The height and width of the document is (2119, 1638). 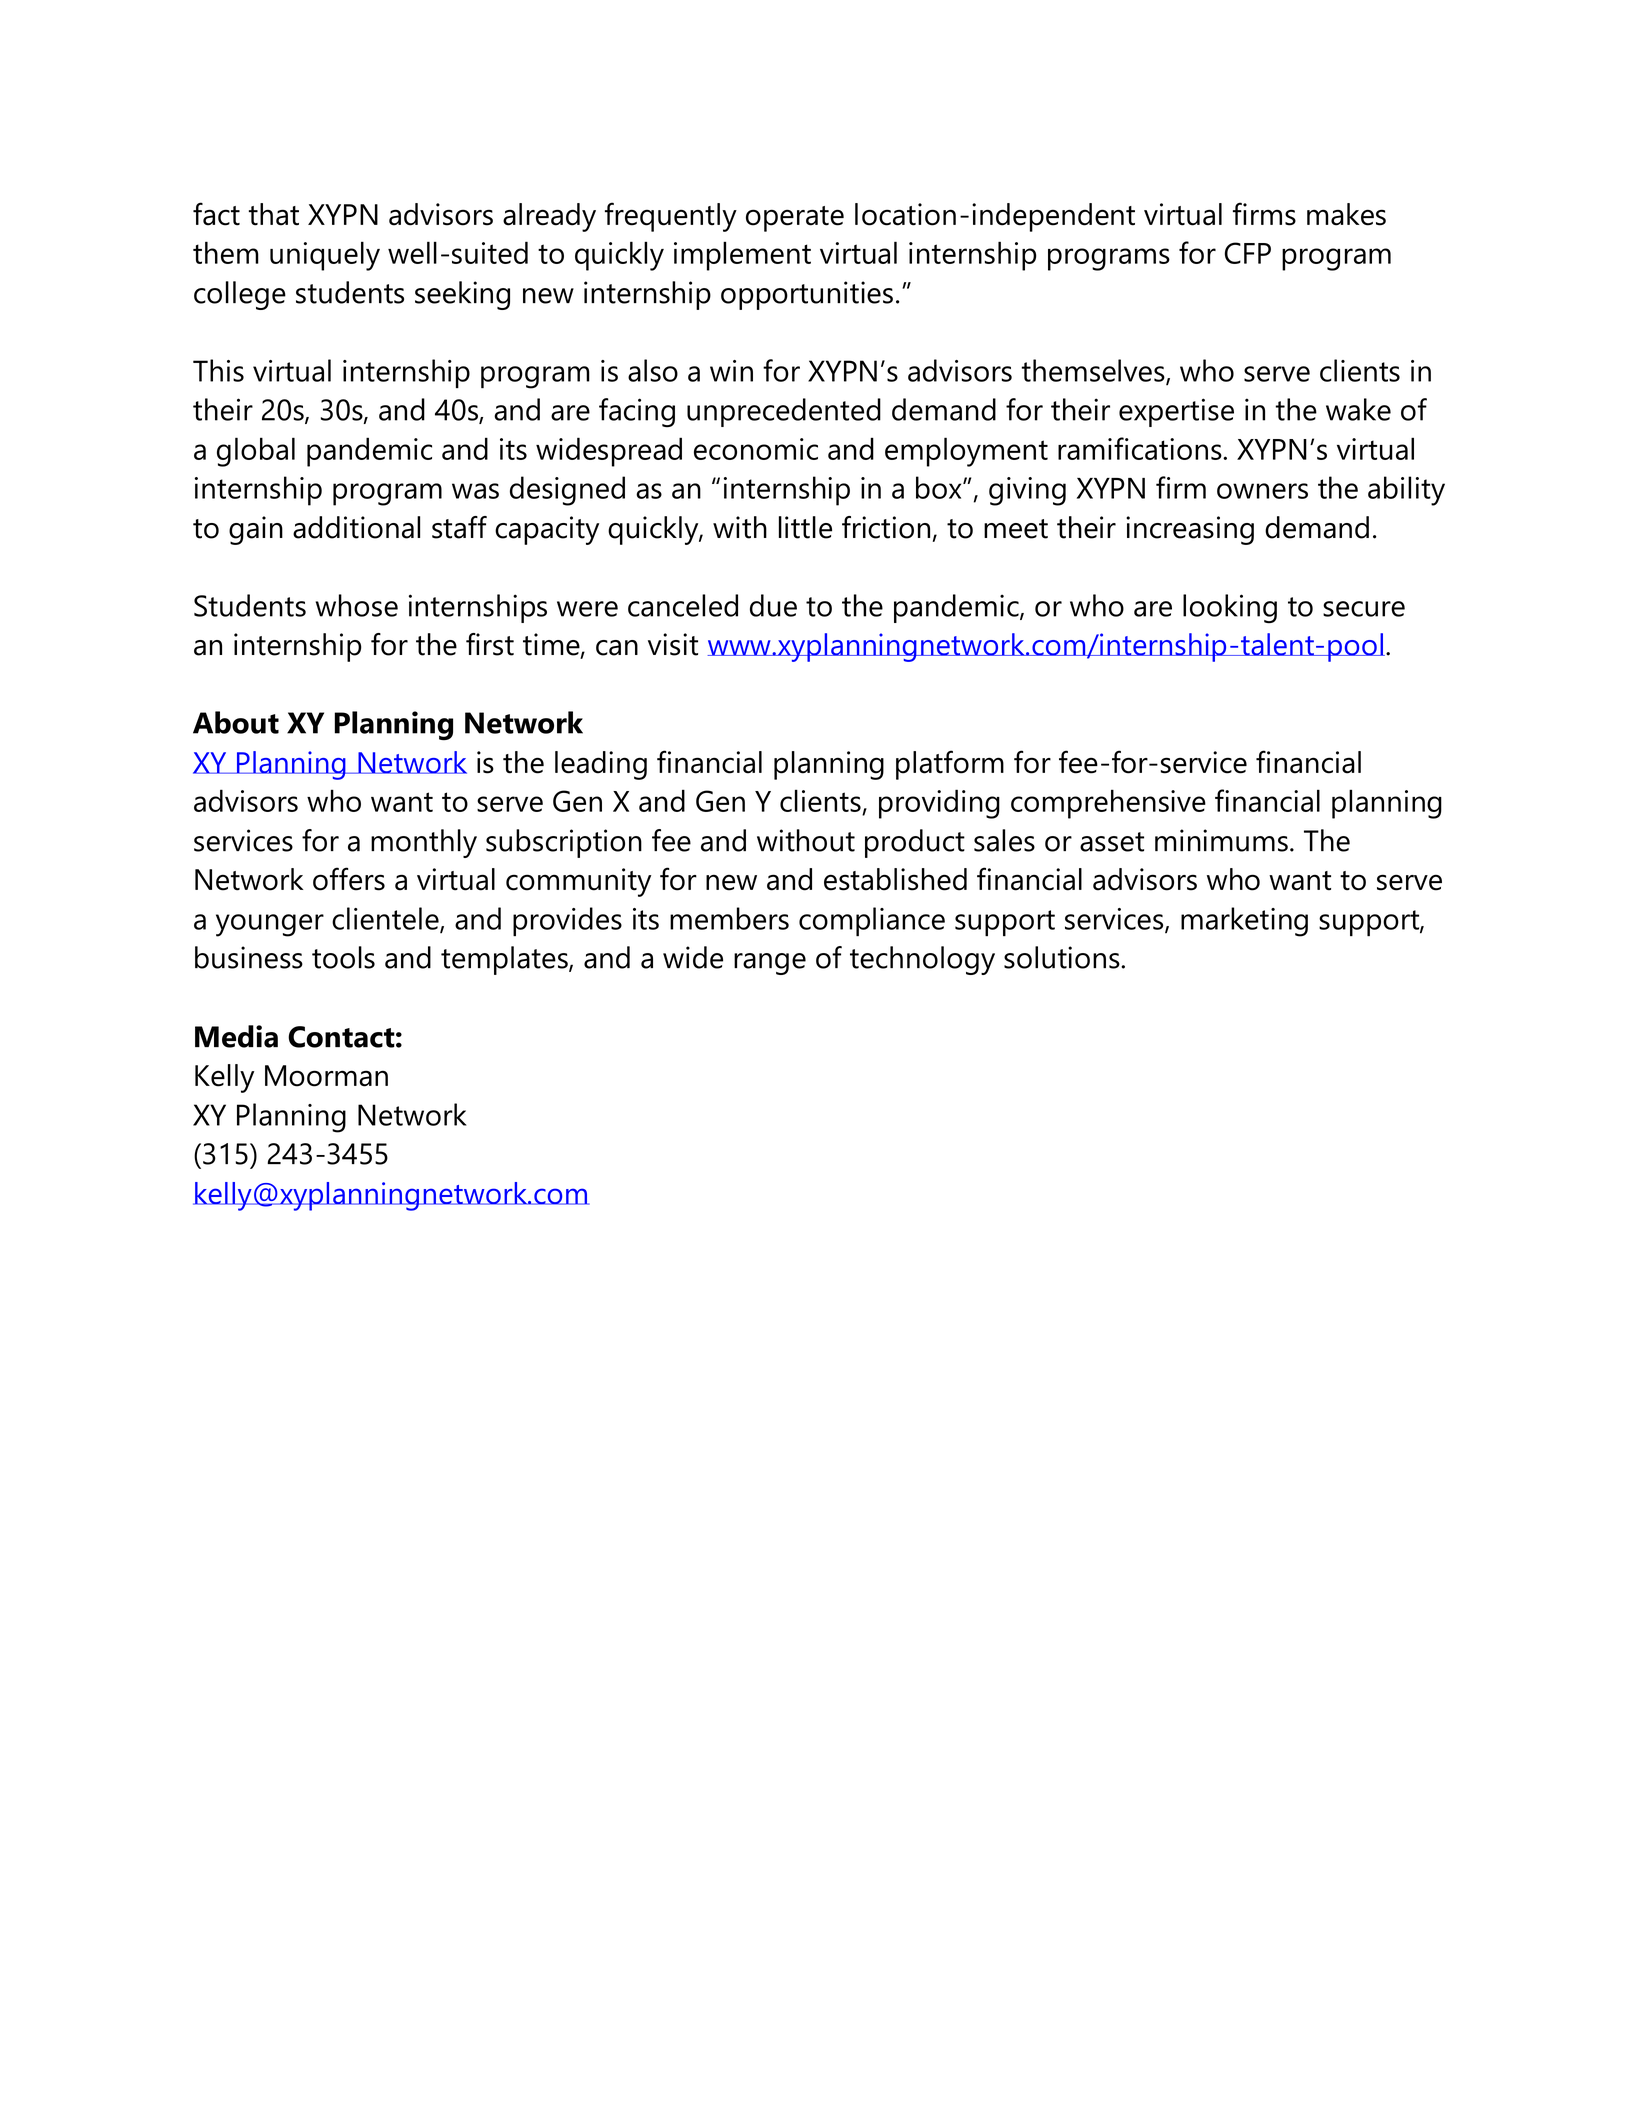 I want to click on Media, so click(x=236, y=1036).
